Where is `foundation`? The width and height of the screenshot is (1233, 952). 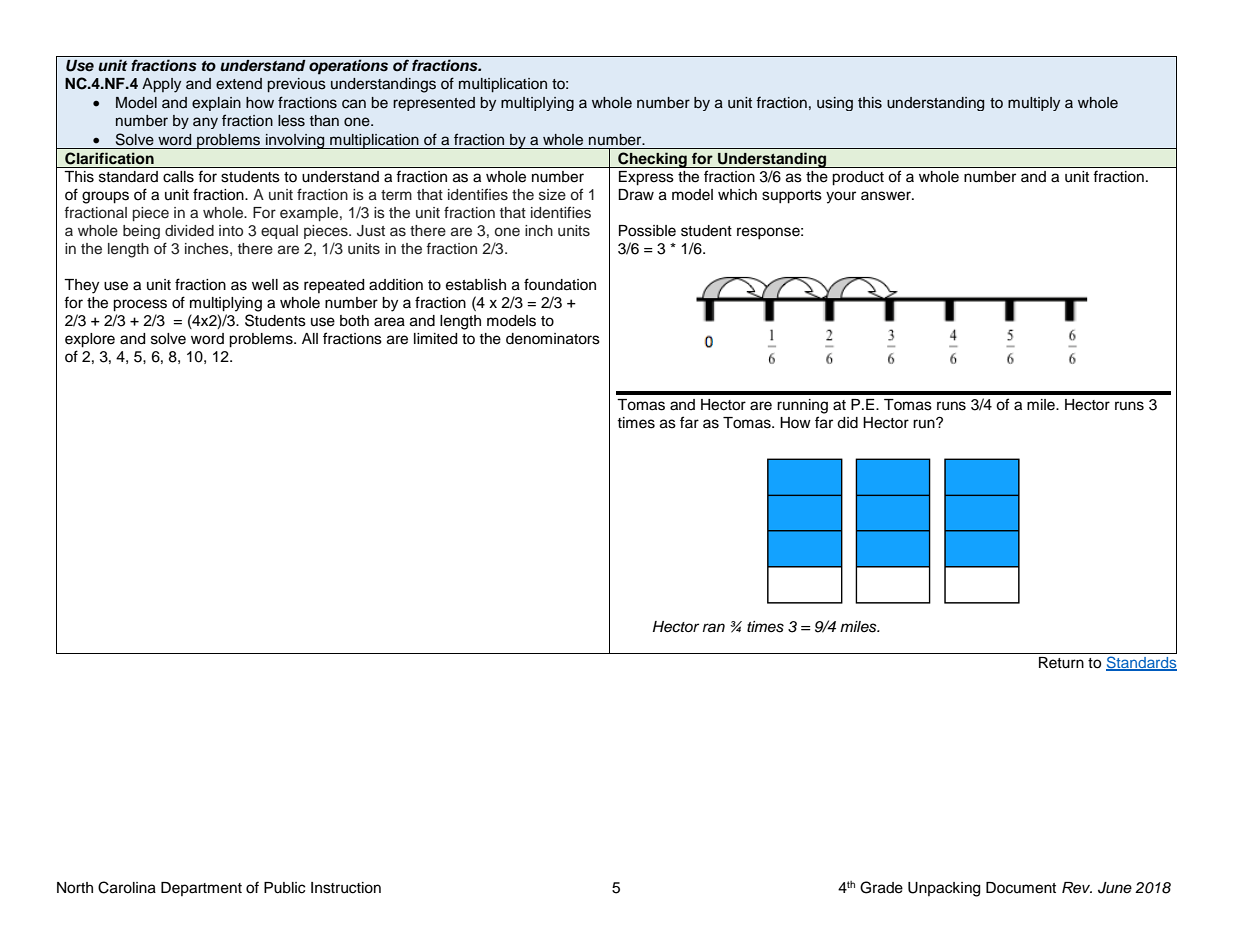
foundation is located at coordinates (560, 284).
